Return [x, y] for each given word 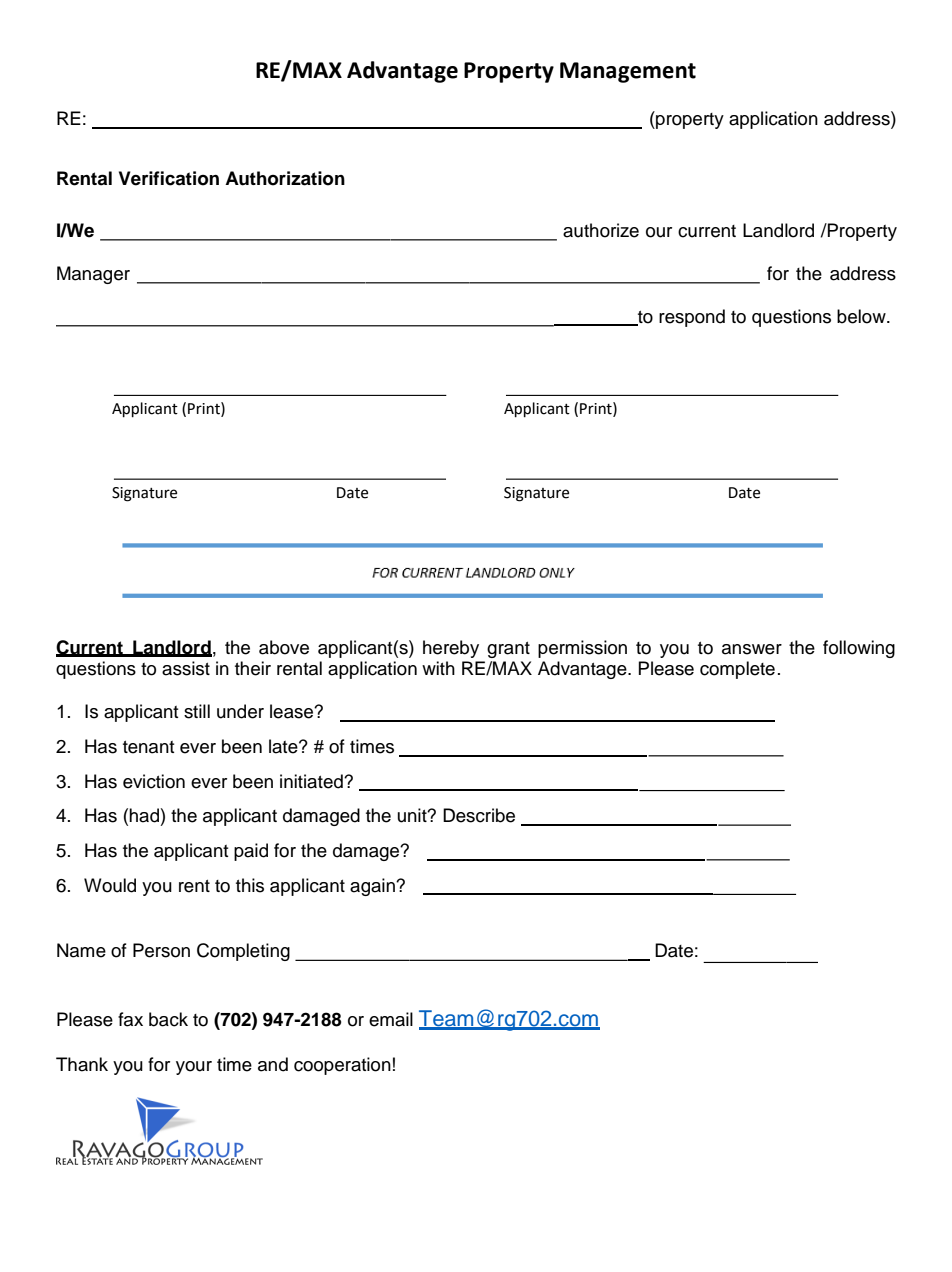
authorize [601, 230]
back [168, 1019]
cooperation [342, 1066]
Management [628, 72]
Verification [169, 178]
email [391, 1019]
